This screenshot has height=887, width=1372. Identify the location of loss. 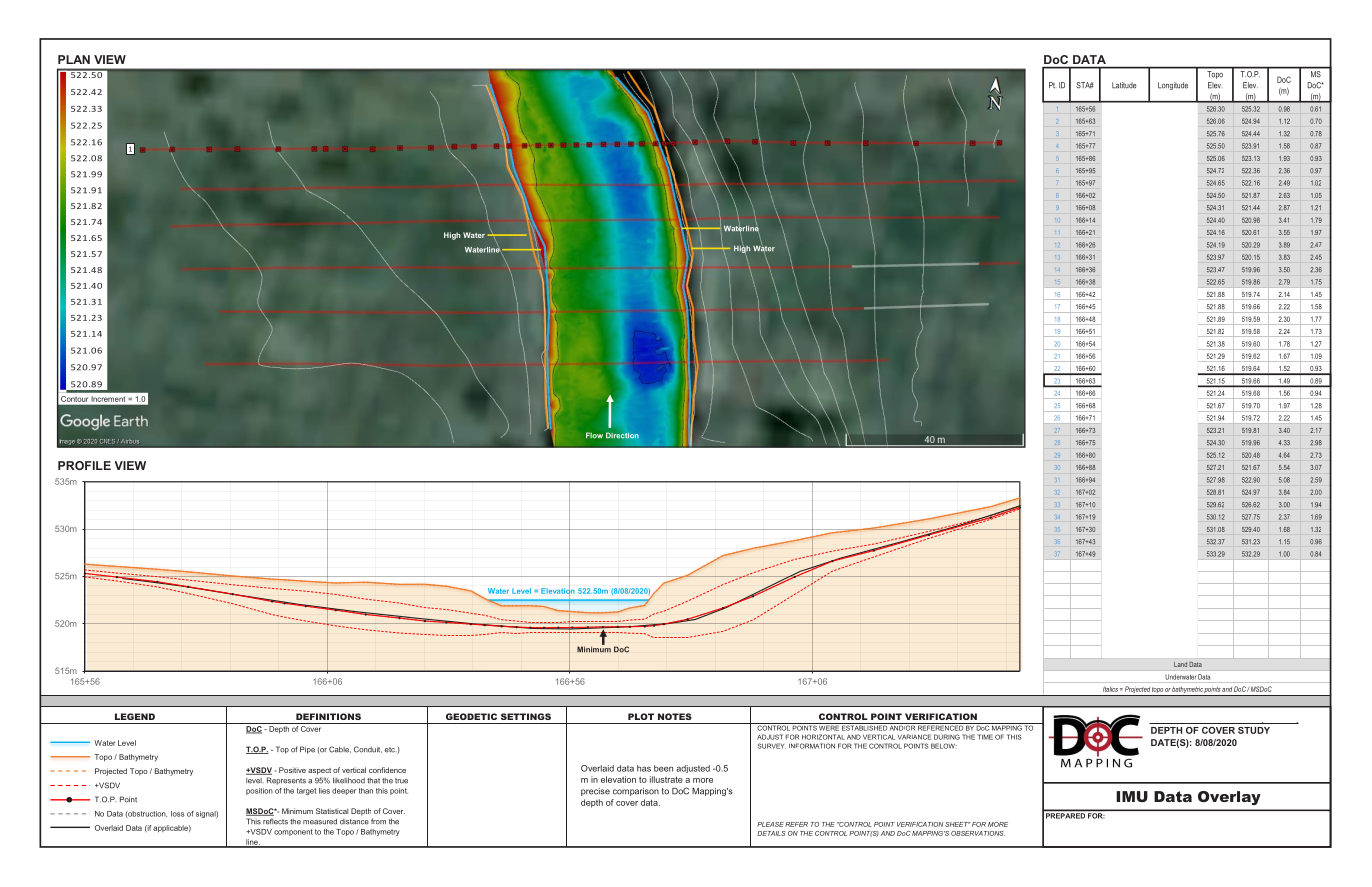
(178, 814).
